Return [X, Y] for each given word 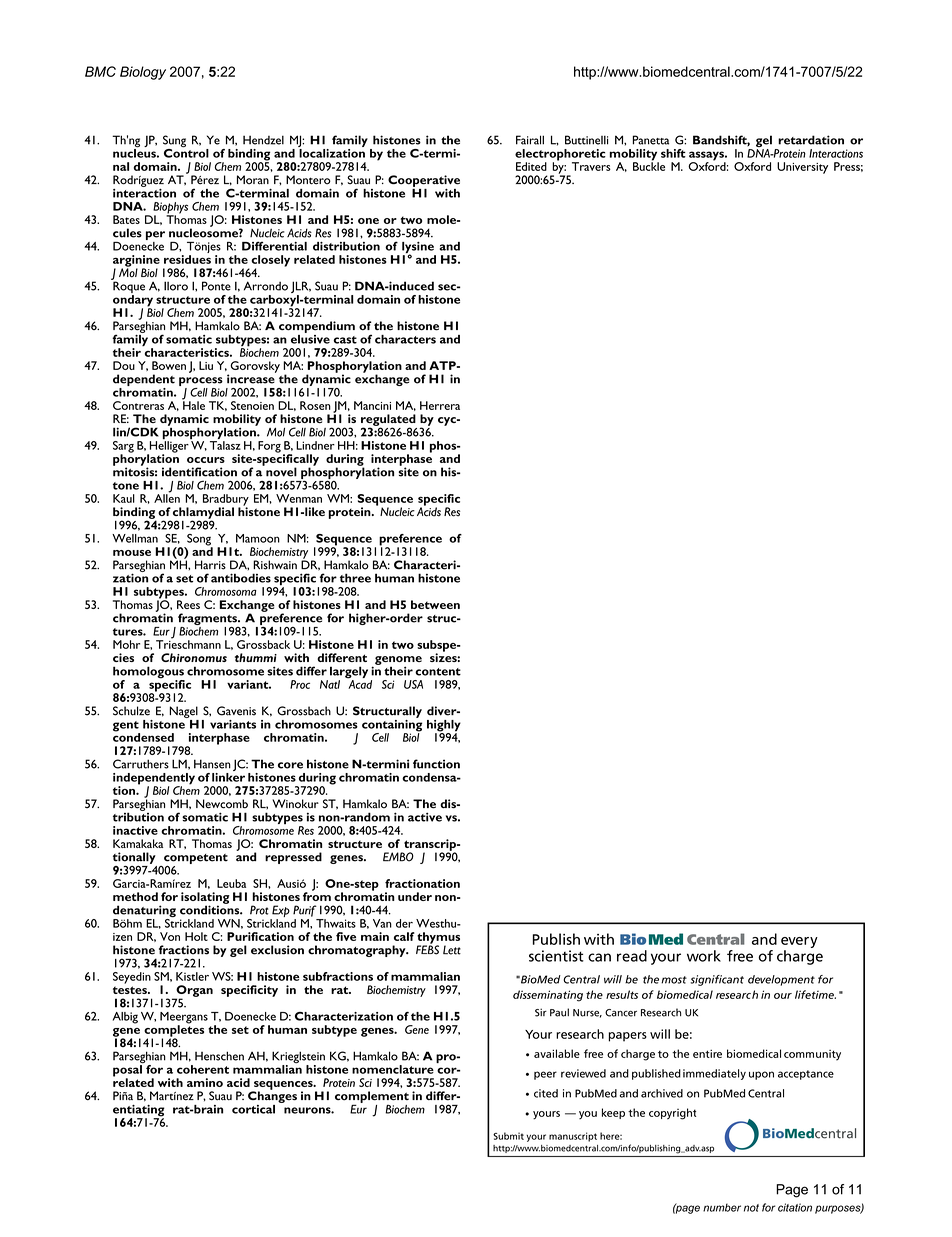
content [438, 672]
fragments [208, 620]
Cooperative [424, 181]
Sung [174, 142]
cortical [253, 1109]
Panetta [651, 140]
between [435, 604]
